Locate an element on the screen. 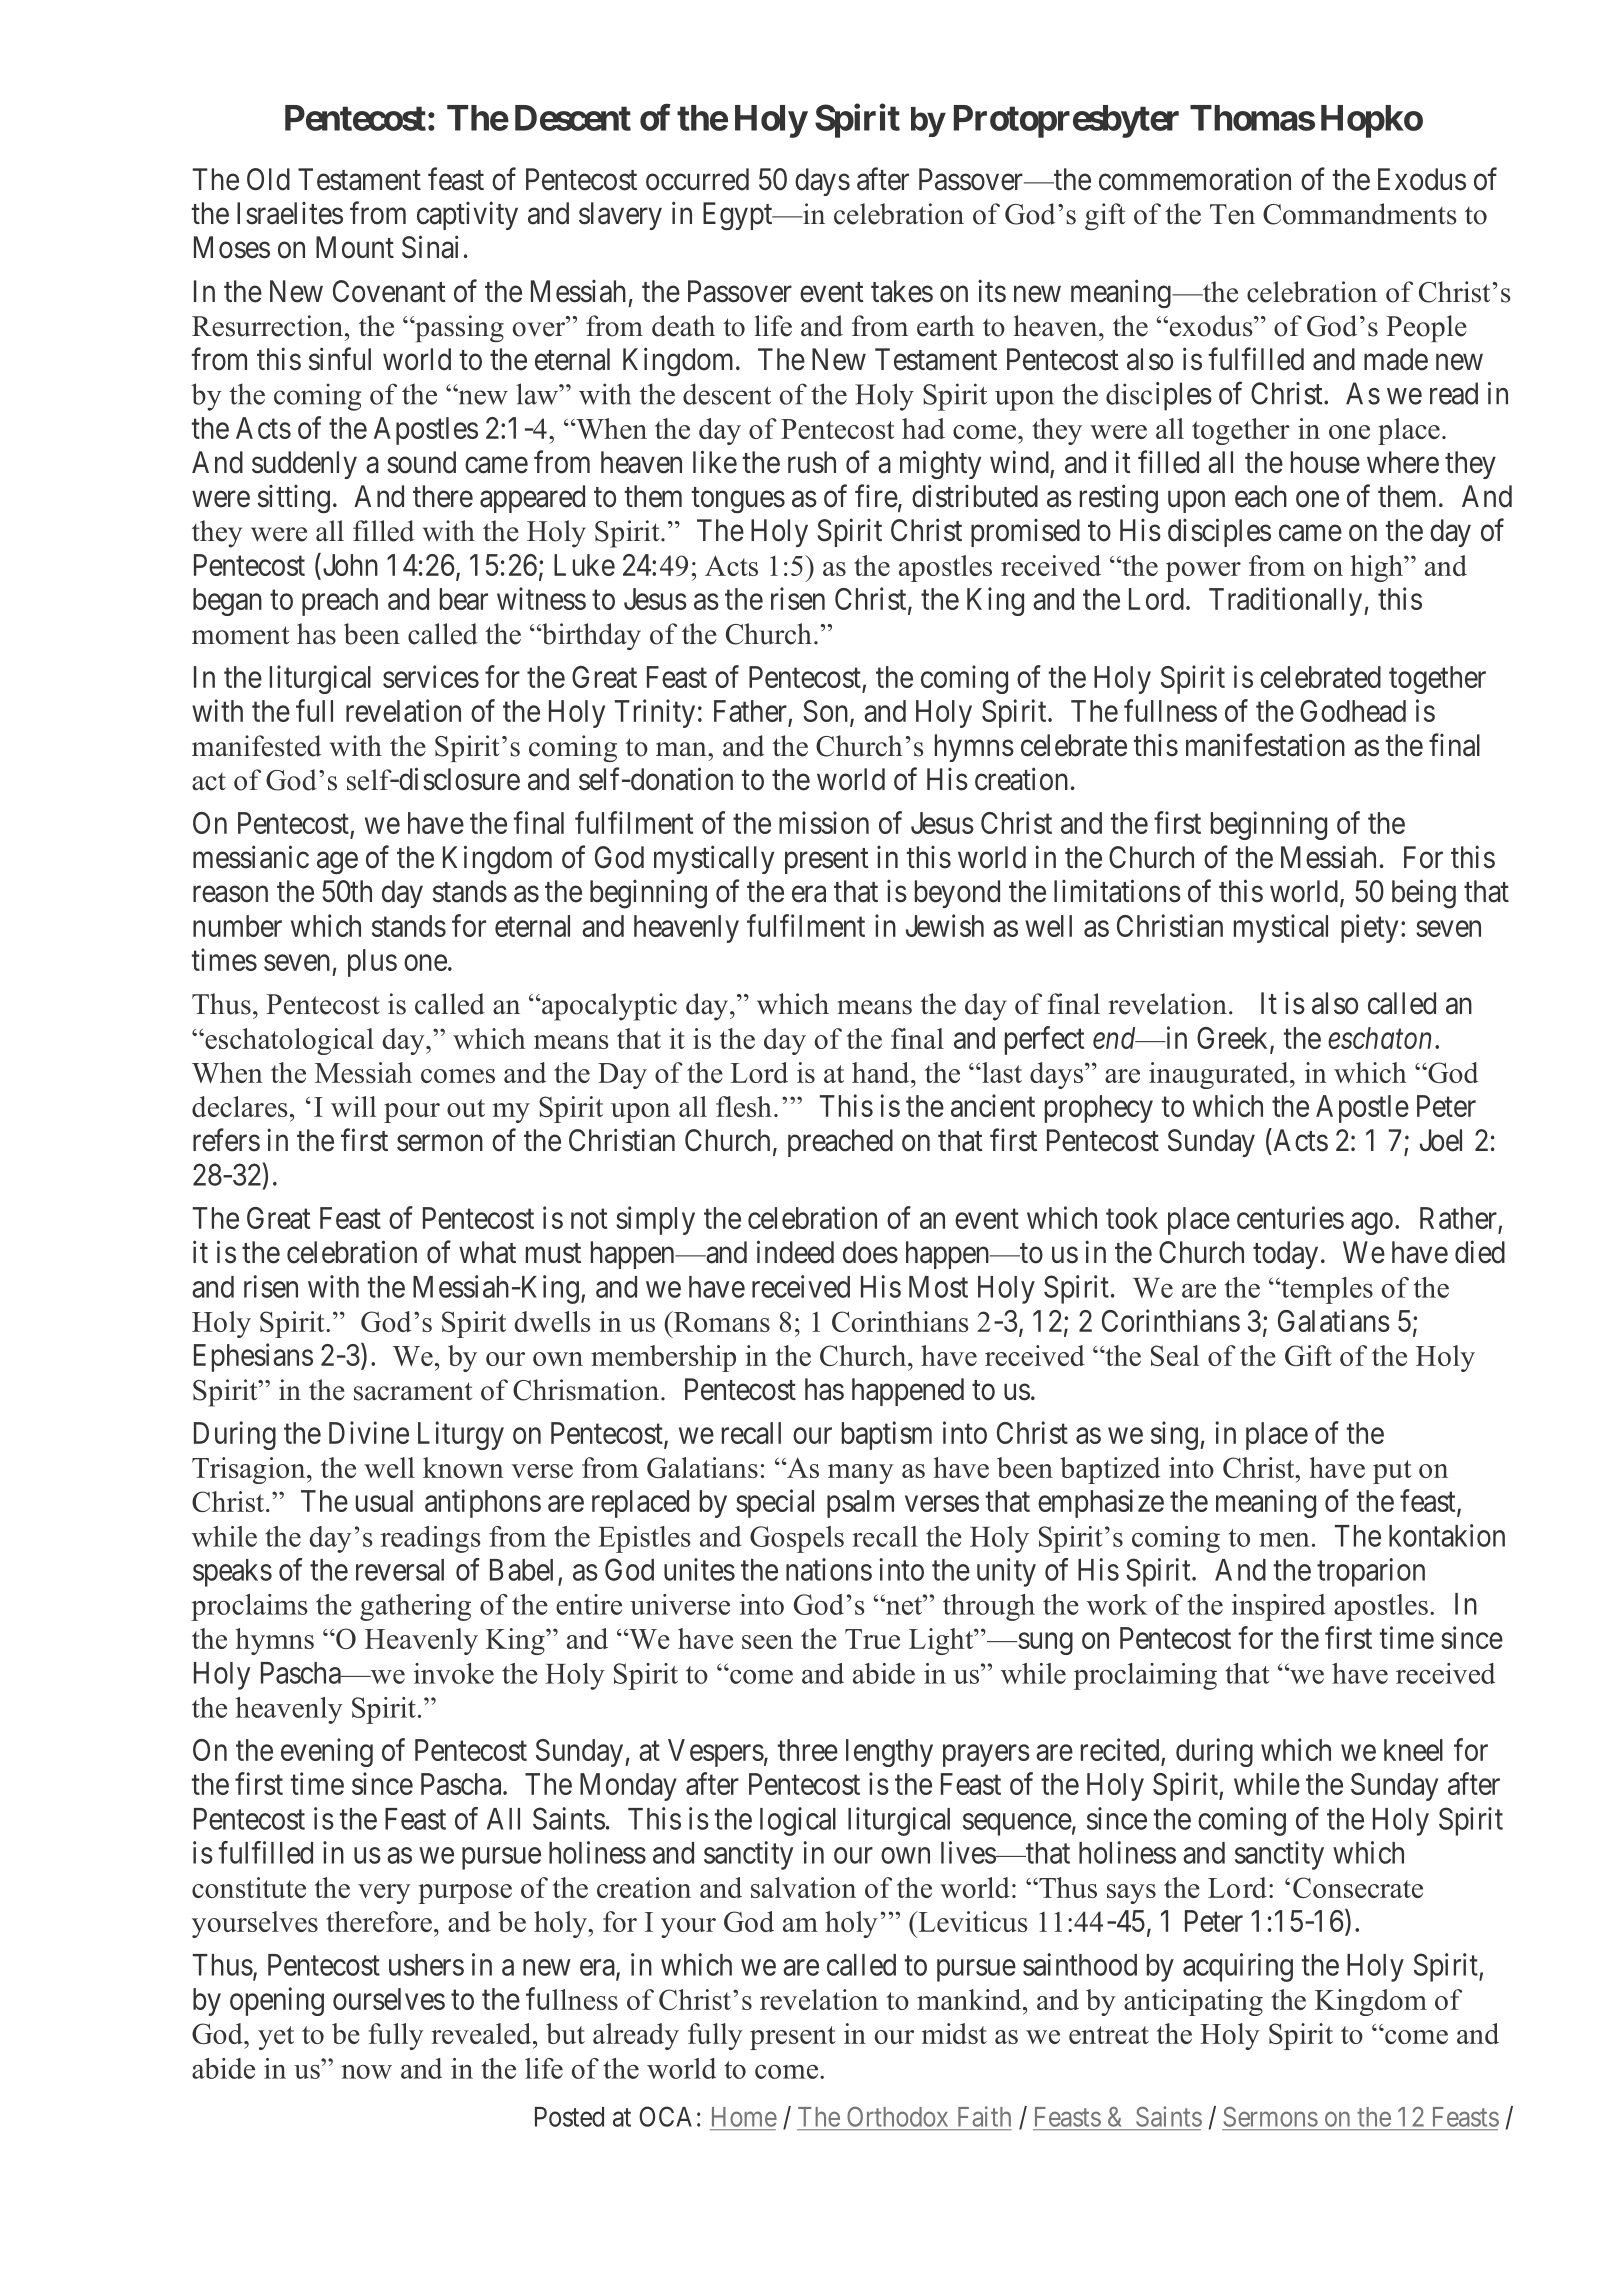  Mount is located at coordinates (355, 247).
